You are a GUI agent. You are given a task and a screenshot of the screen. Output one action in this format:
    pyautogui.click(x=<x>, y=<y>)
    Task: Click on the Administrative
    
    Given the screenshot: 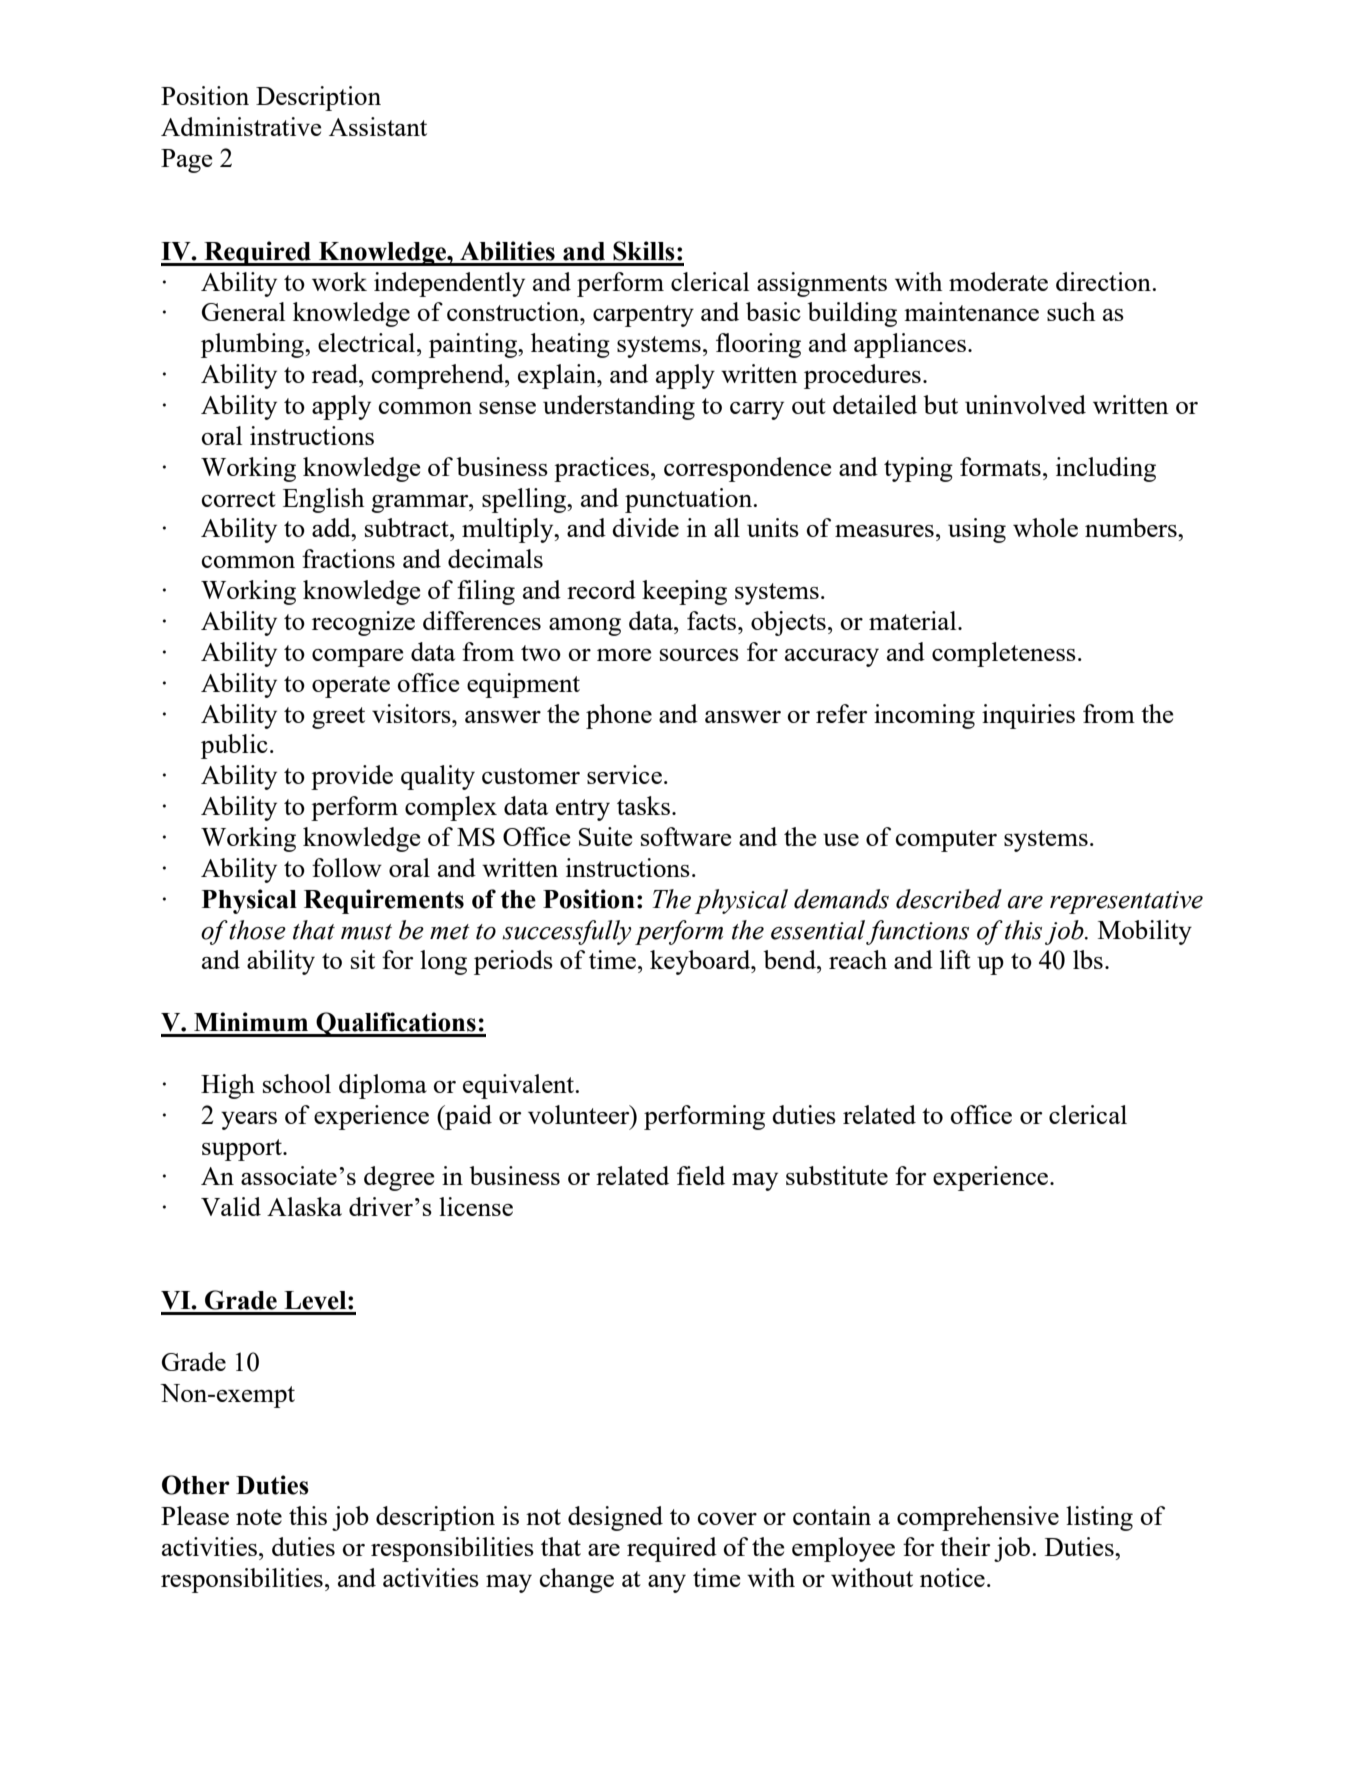 What is the action you would take?
    pyautogui.click(x=241, y=126)
